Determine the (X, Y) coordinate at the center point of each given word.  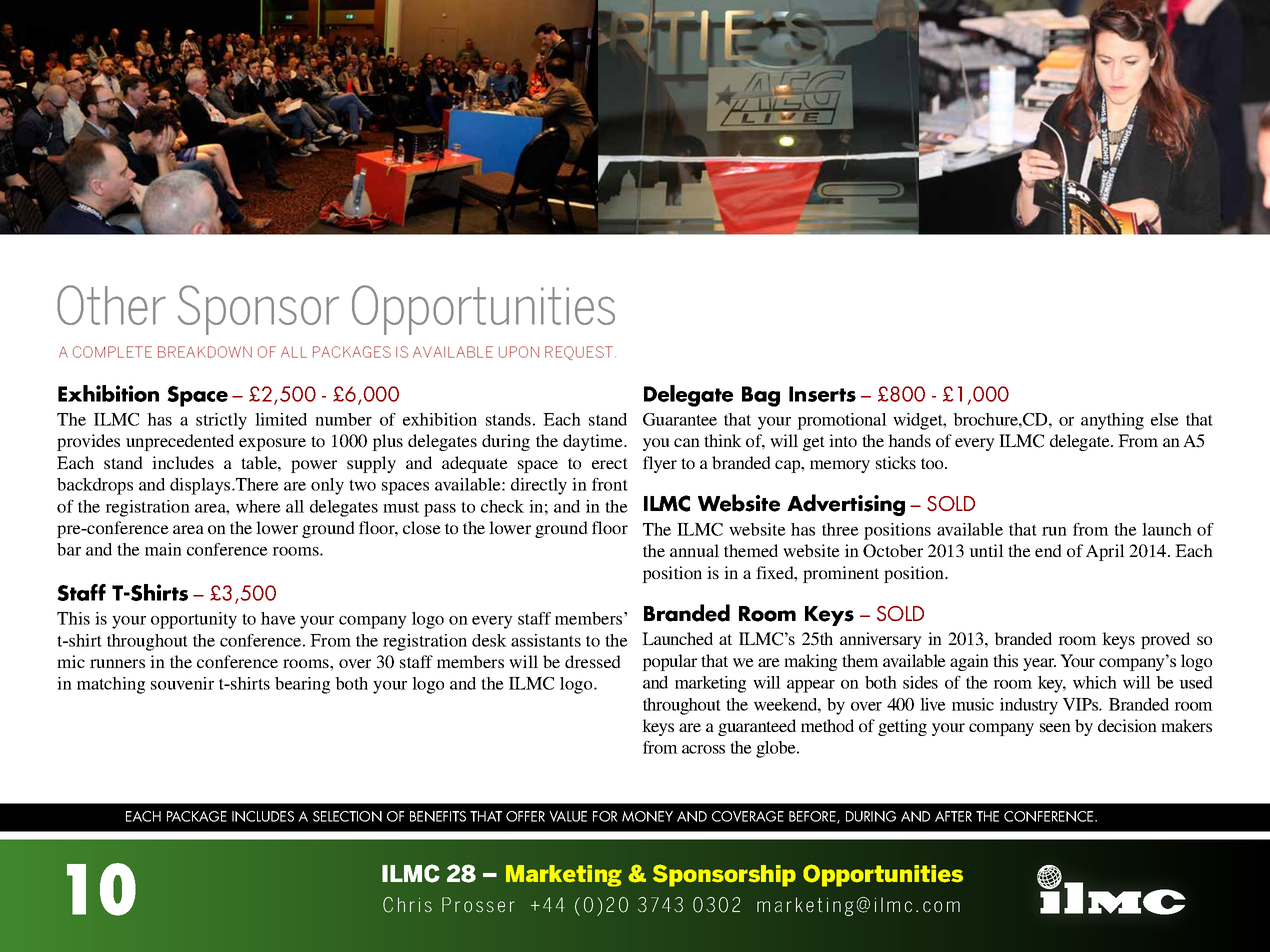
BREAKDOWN (205, 352)
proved (1165, 640)
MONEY (647, 816)
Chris (407, 905)
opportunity (194, 620)
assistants (546, 640)
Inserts (822, 394)
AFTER (953, 816)
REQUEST (580, 353)
